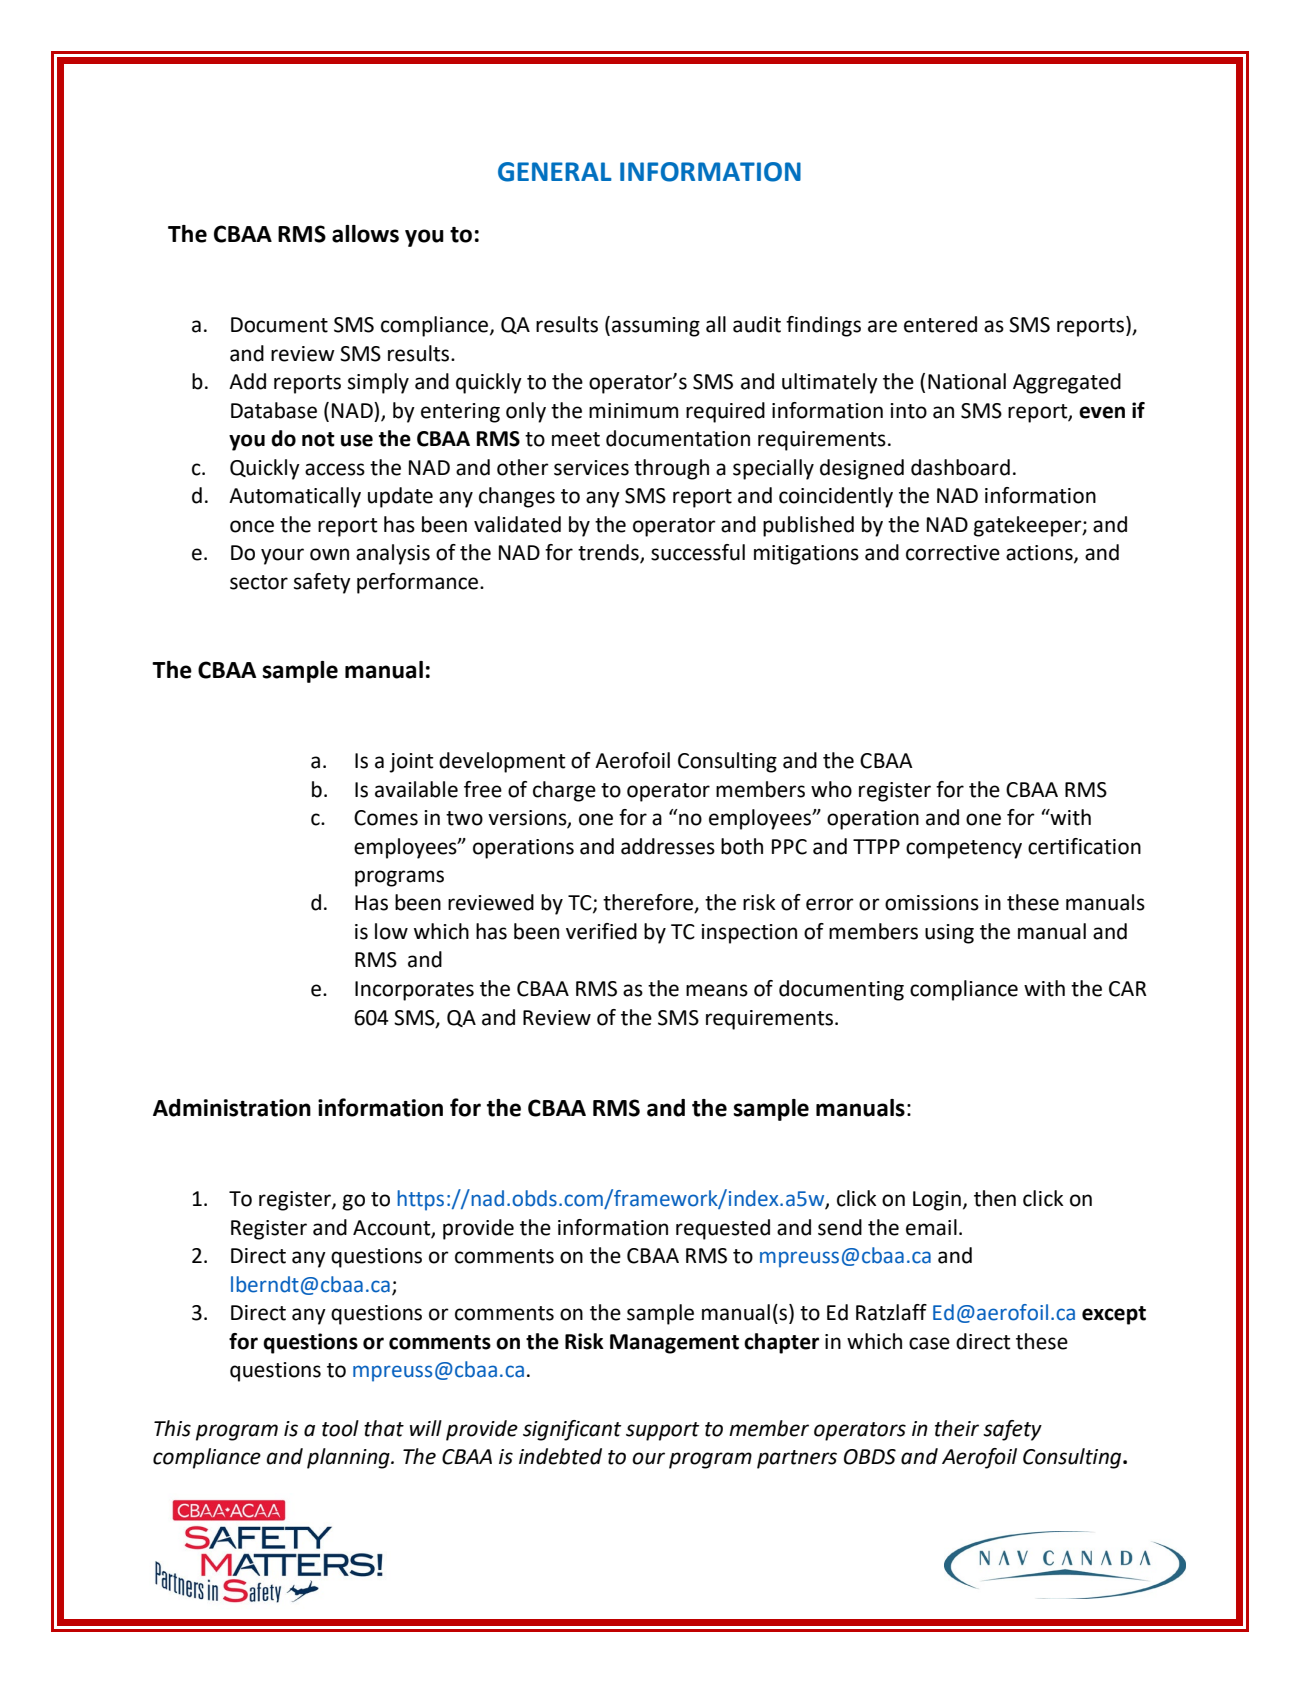 The height and width of the page is (1683, 1300). What do you see at coordinates (663, 1431) in the page?
I see `support` at bounding box center [663, 1431].
